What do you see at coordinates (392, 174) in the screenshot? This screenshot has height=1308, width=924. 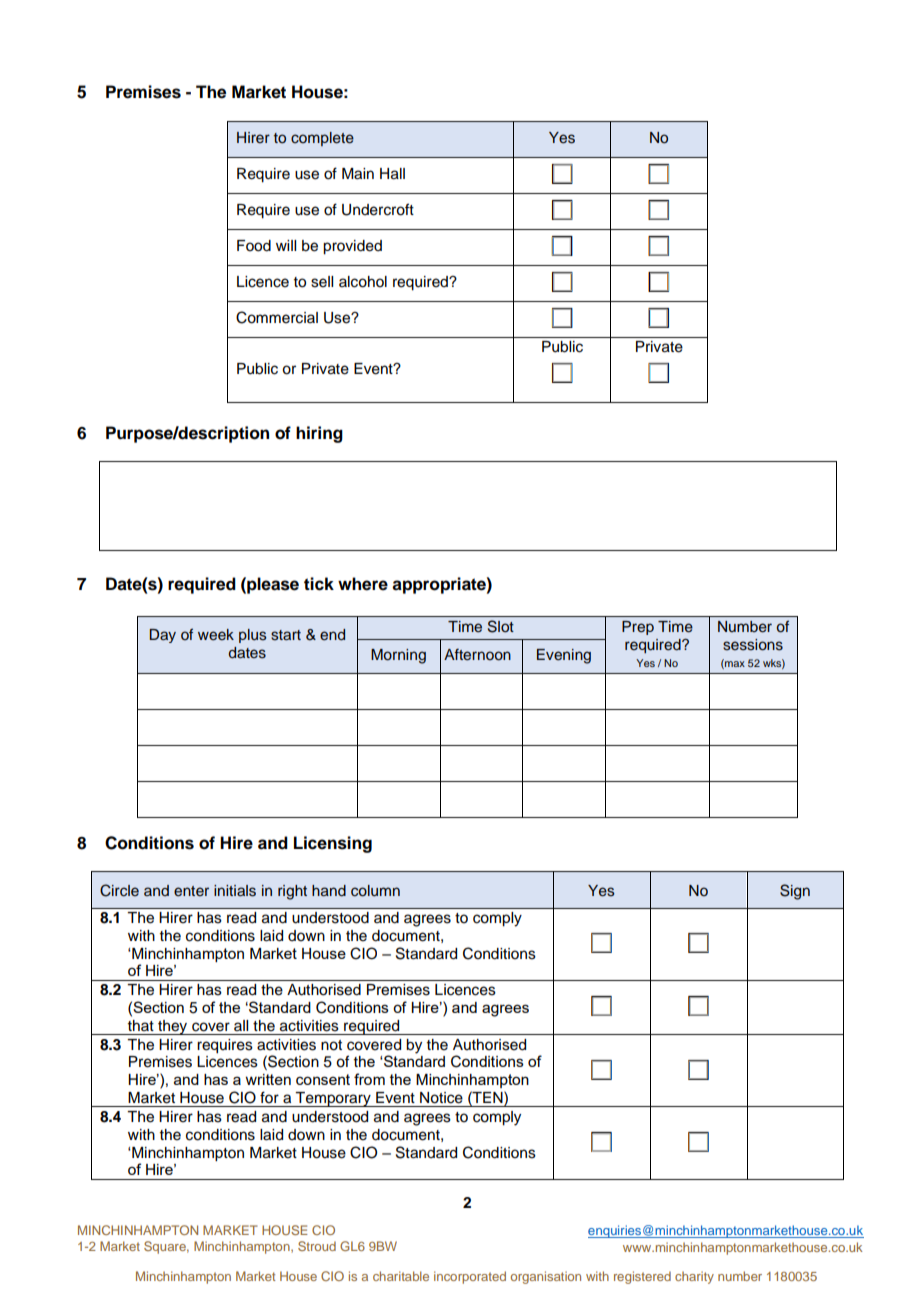 I see `Hall` at bounding box center [392, 174].
